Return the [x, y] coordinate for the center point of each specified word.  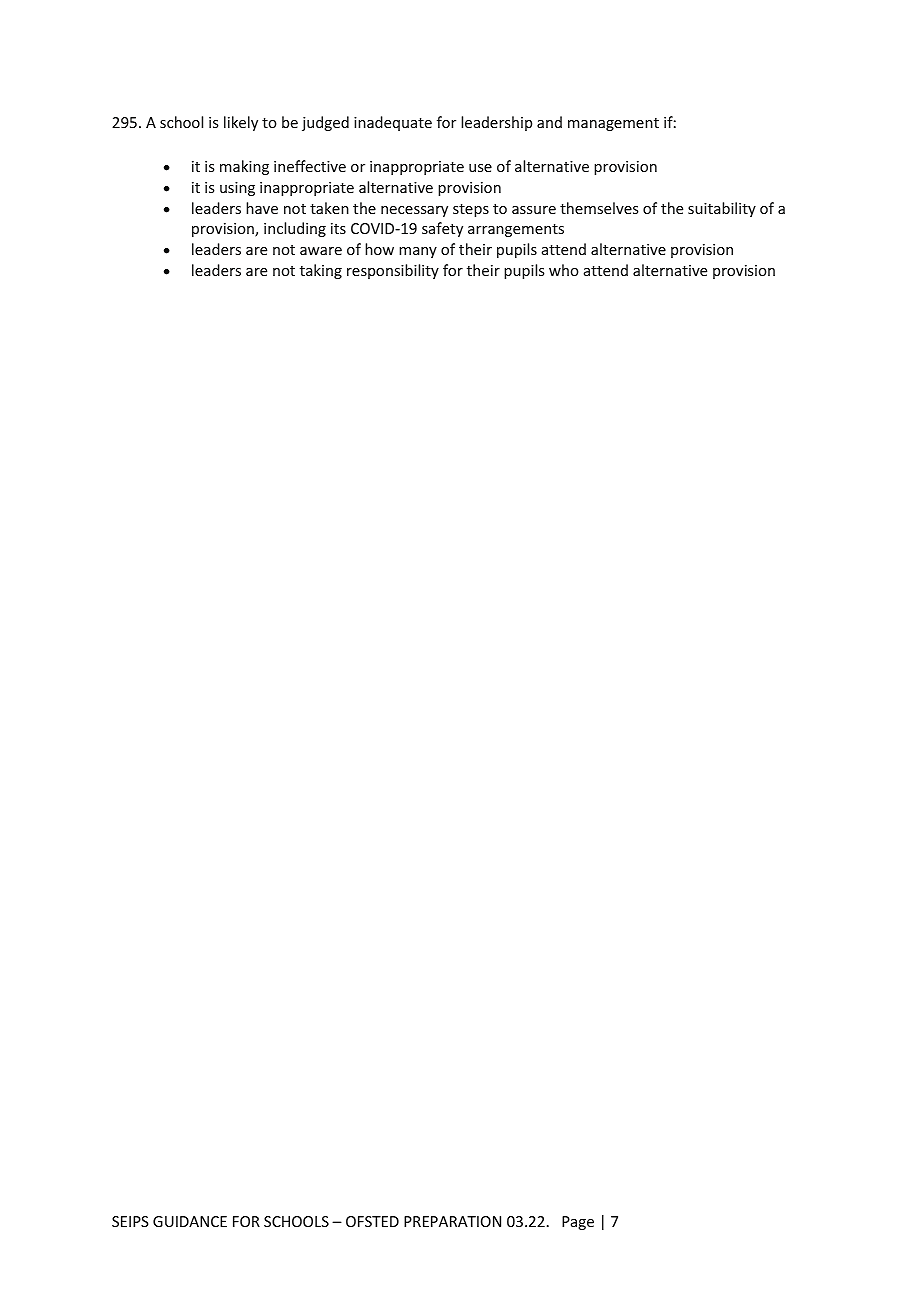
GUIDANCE [190, 1221]
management [613, 124]
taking [321, 271]
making [244, 167]
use [480, 168]
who [564, 270]
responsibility [393, 271]
